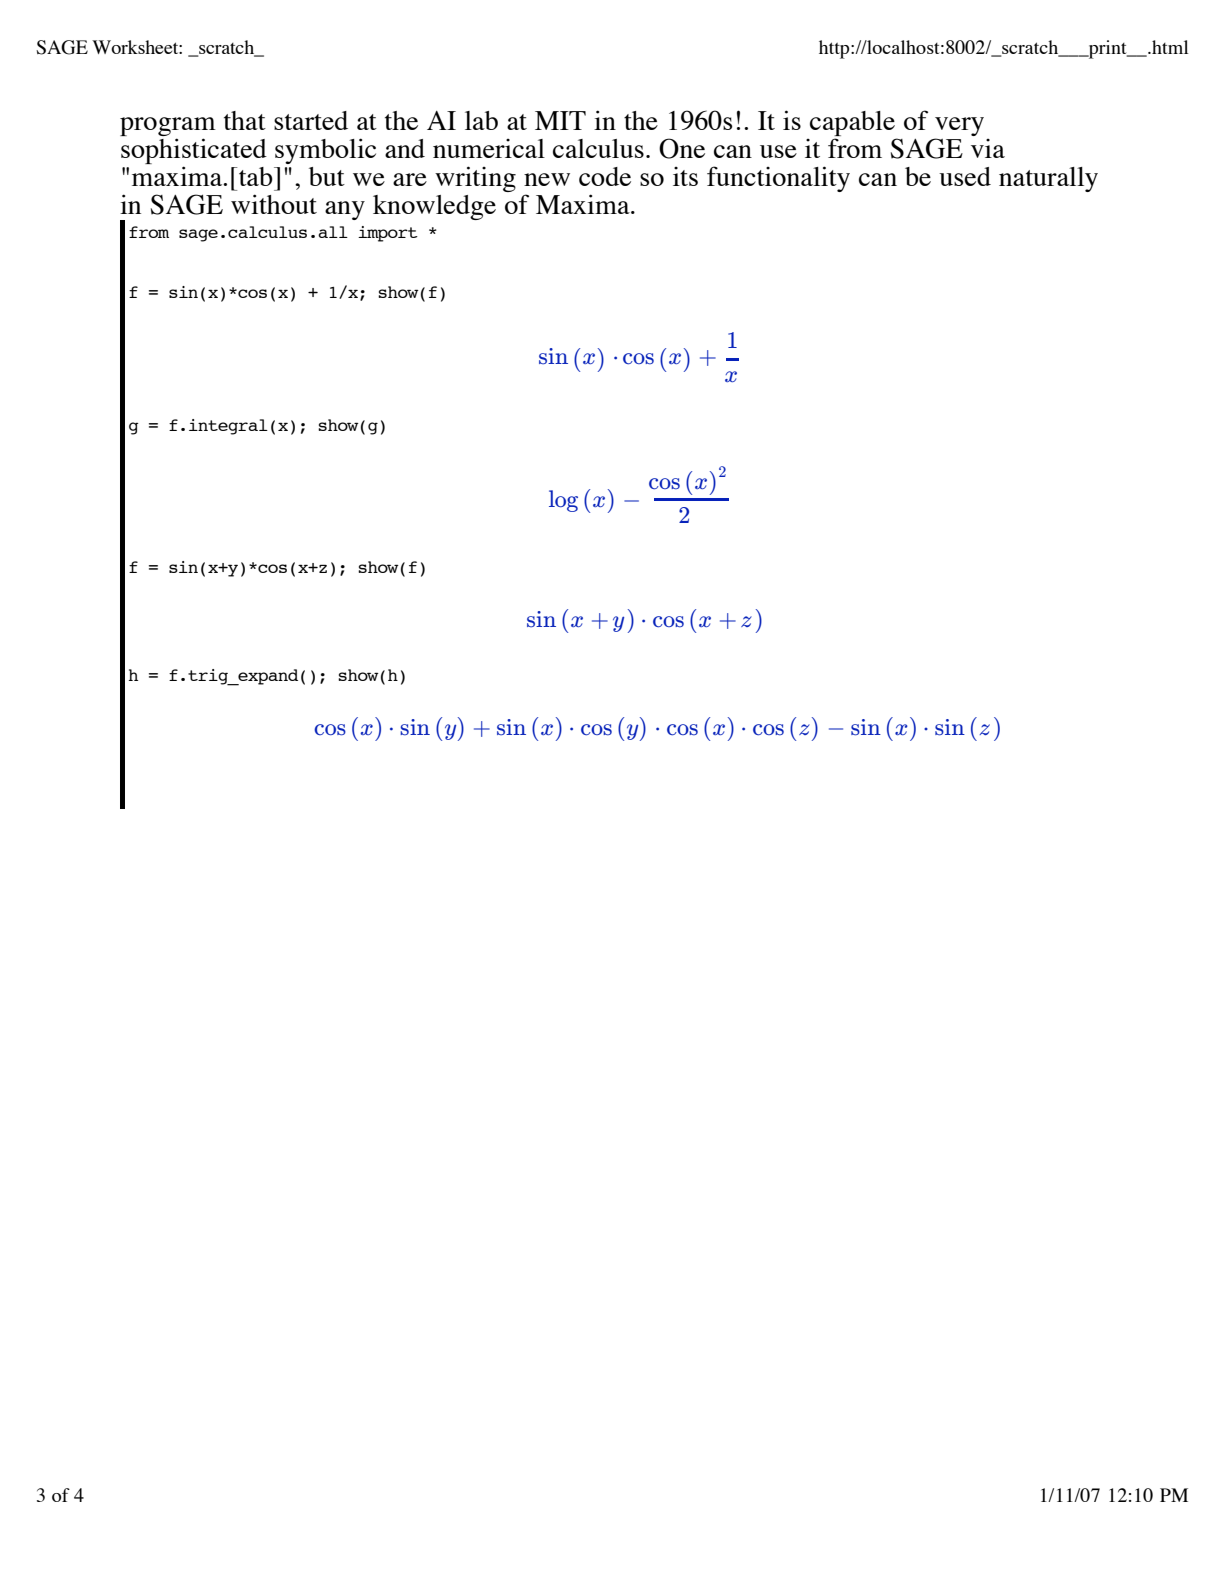  What do you see at coordinates (1048, 179) in the screenshot?
I see `naturally` at bounding box center [1048, 179].
